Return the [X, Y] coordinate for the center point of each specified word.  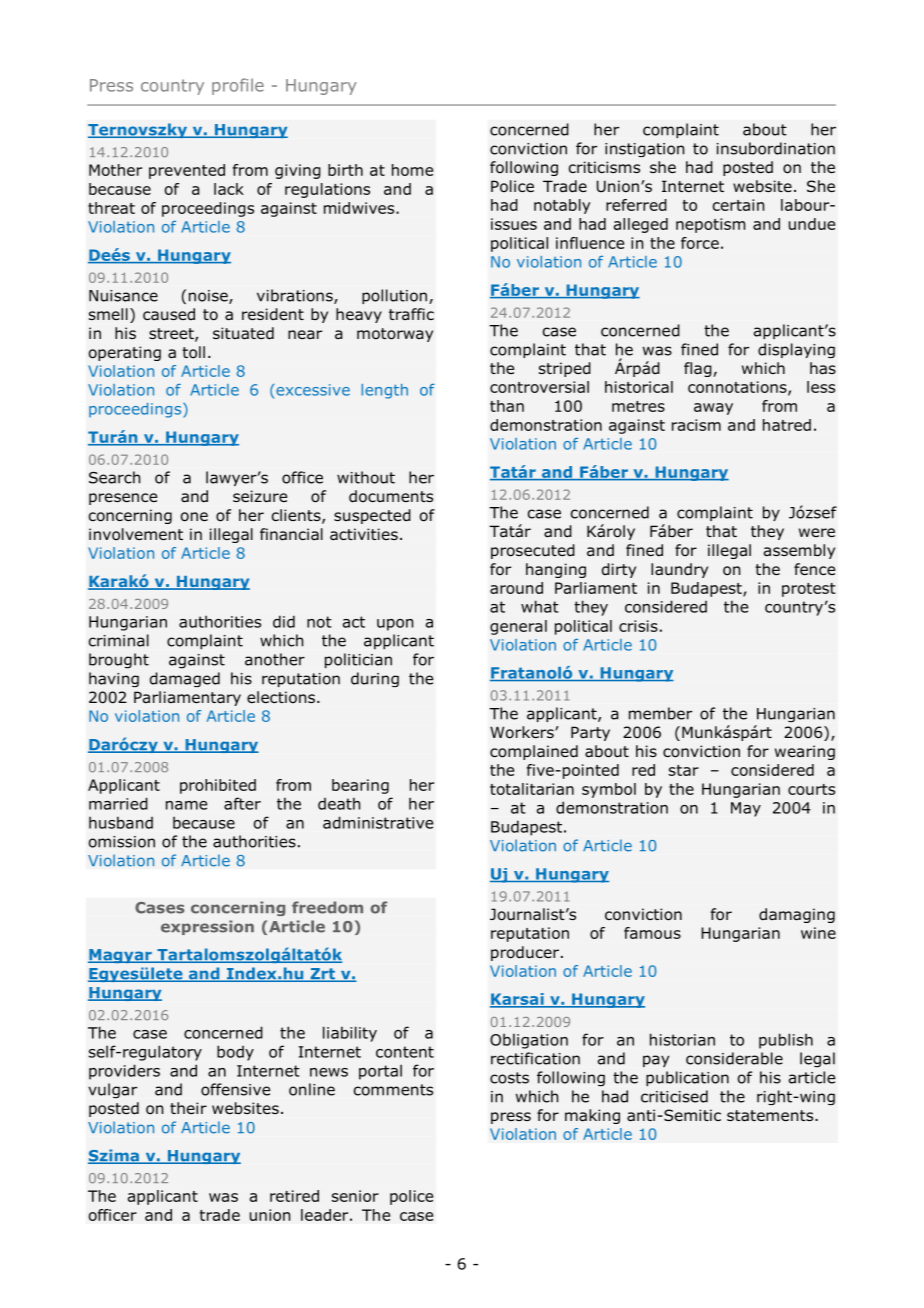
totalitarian [532, 789]
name [186, 805]
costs [509, 1078]
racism [696, 425]
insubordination [776, 148]
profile [238, 86]
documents [391, 496]
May [746, 809]
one [194, 517]
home [412, 170]
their [188, 1108]
